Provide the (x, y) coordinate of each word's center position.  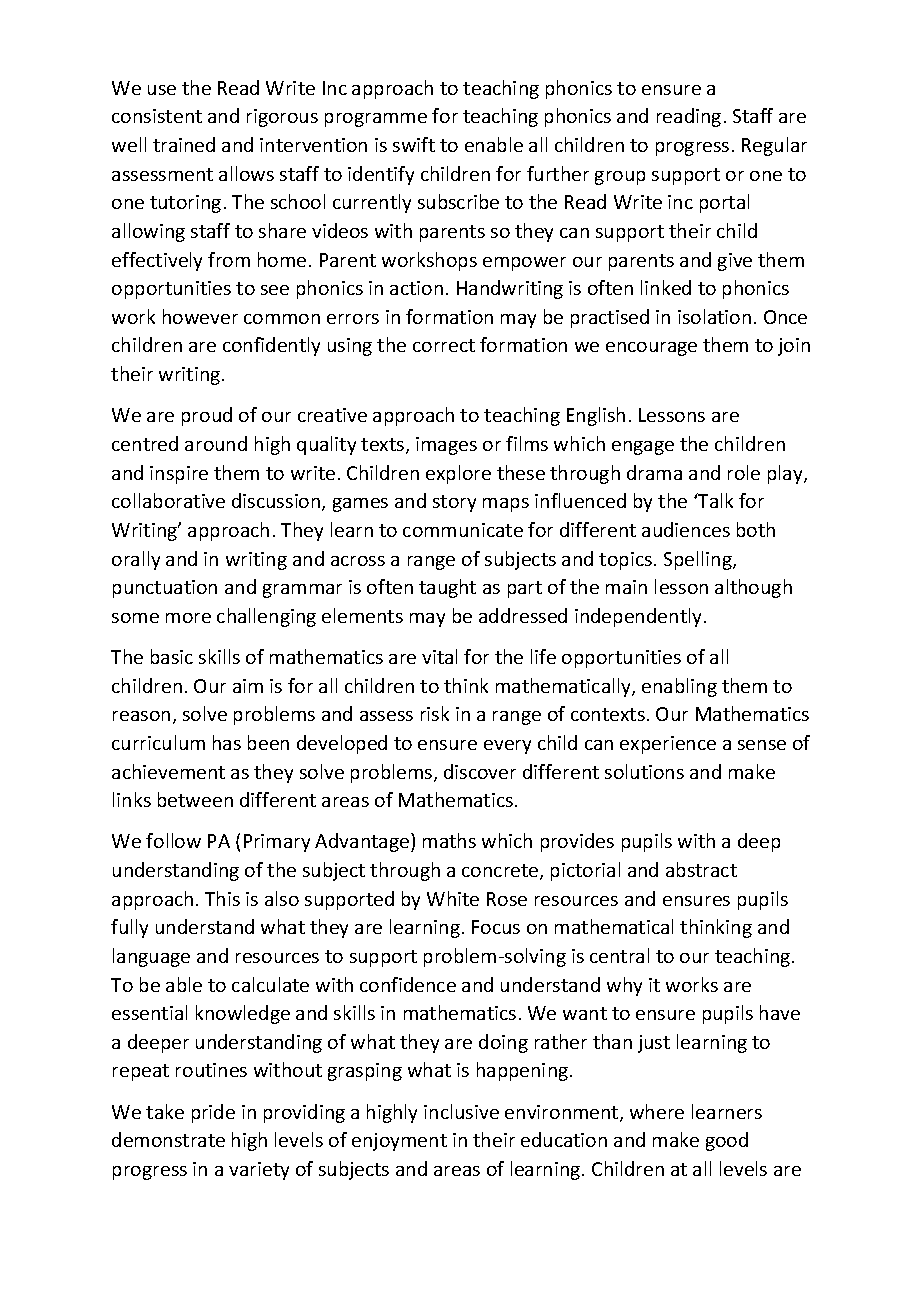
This (222, 898)
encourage (651, 349)
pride (213, 1113)
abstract (701, 869)
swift (414, 144)
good (727, 1141)
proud (207, 416)
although (753, 588)
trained (184, 144)
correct (444, 345)
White (453, 898)
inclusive (461, 1111)
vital (439, 656)
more (188, 618)
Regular (774, 146)
